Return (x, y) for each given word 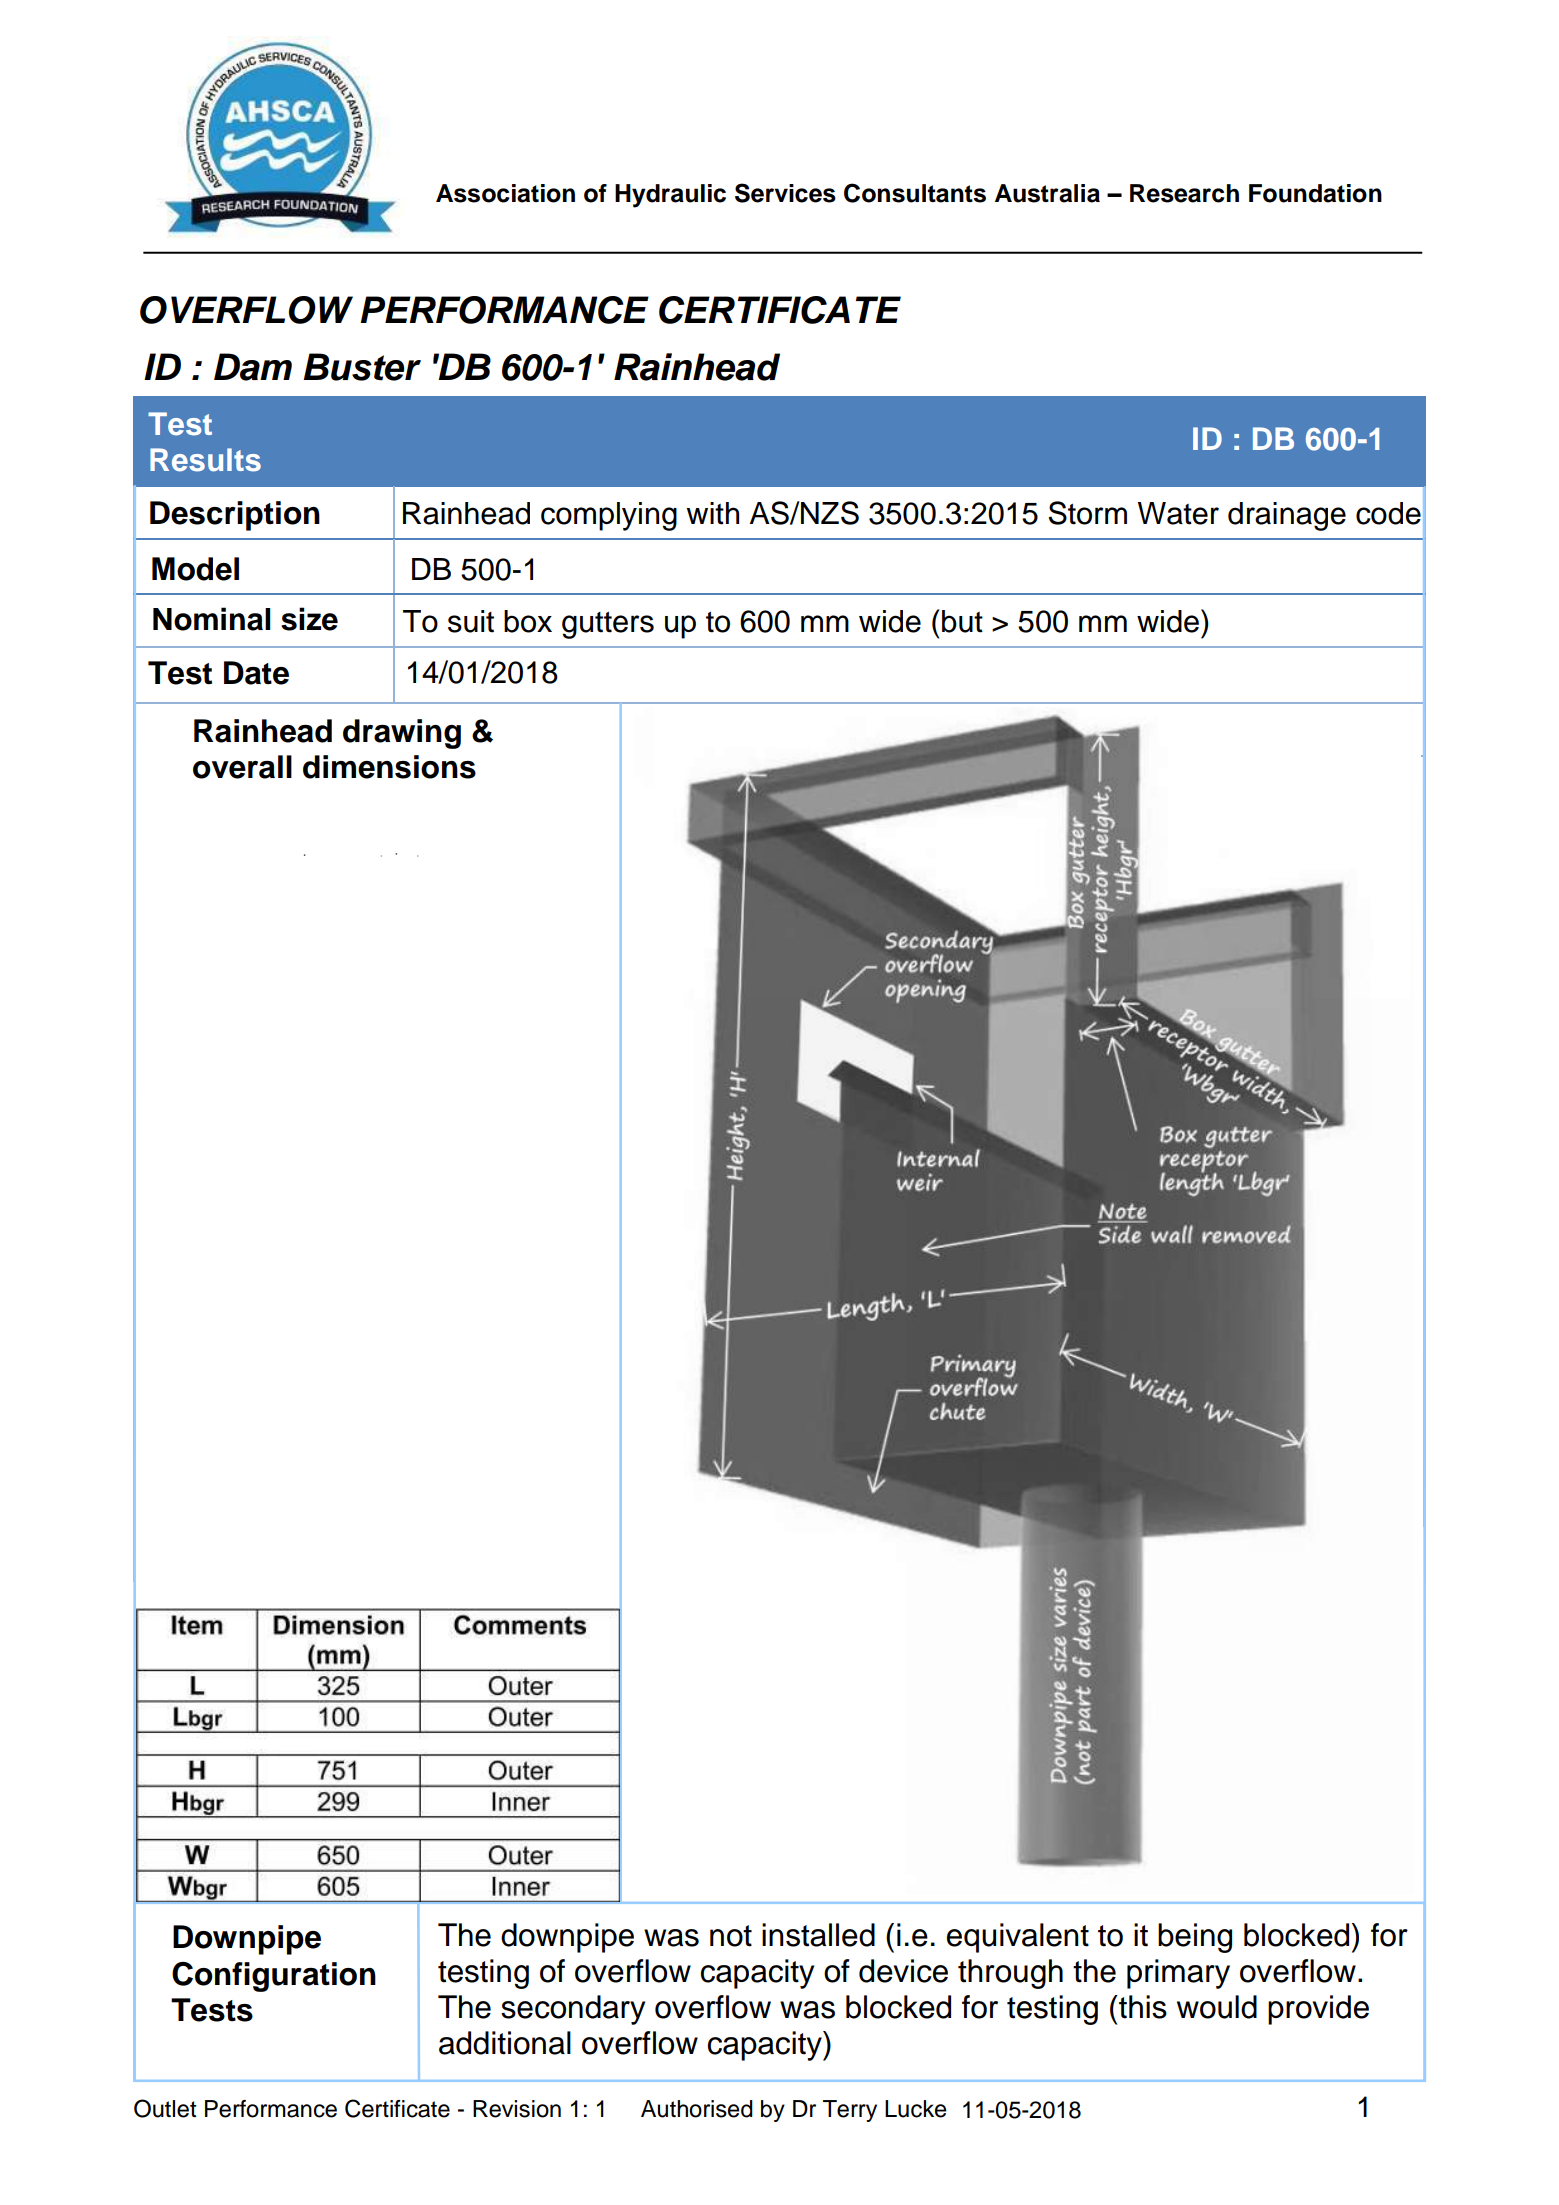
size (309, 619)
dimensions (389, 767)
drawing (402, 734)
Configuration (274, 1977)
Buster (362, 367)
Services (785, 193)
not (731, 1936)
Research (1184, 193)
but (962, 621)
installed (818, 1935)
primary (1178, 1974)
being (1195, 1938)
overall (242, 767)
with (712, 513)
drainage (1287, 516)
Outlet (165, 2108)
